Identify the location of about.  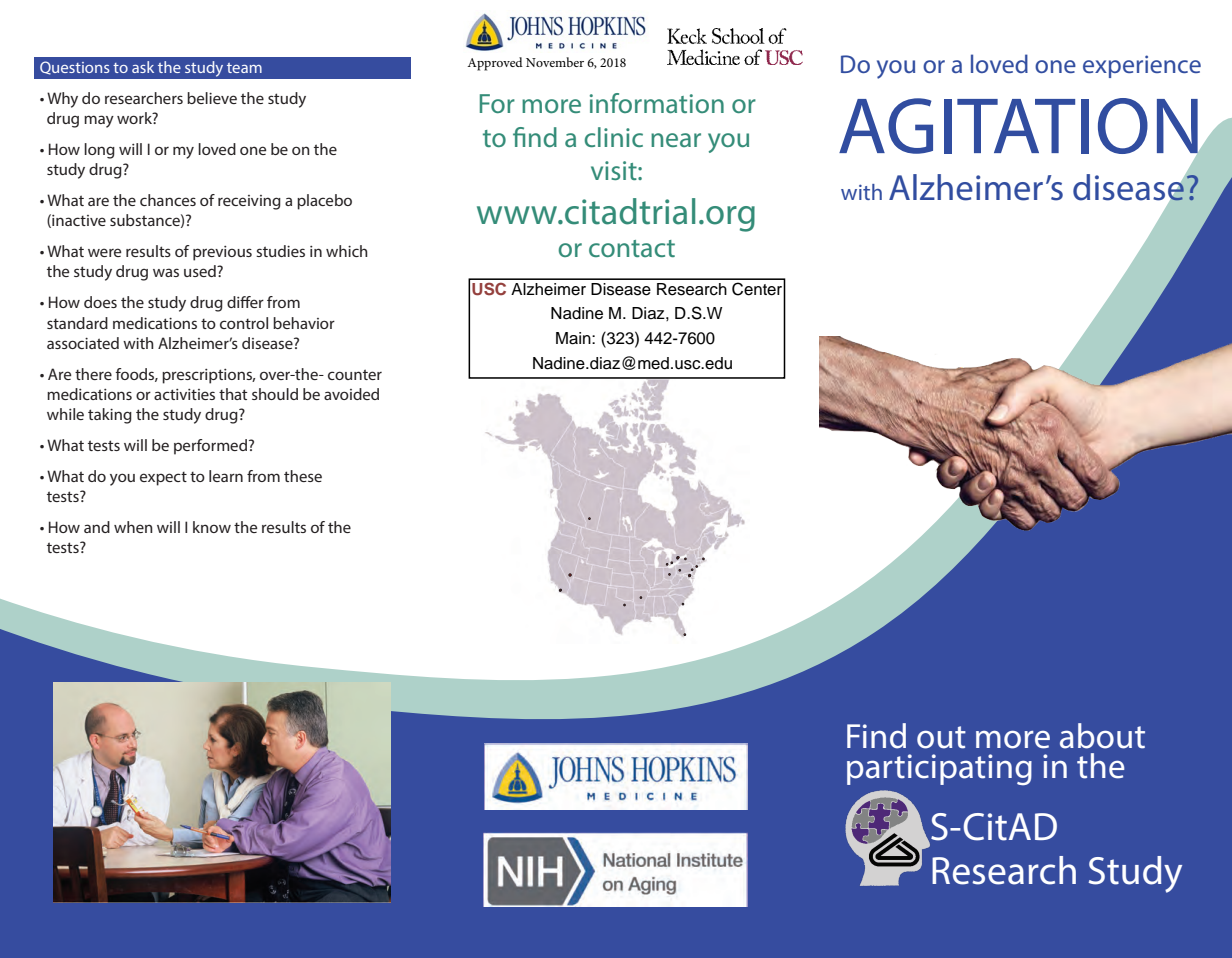
(1102, 736).
